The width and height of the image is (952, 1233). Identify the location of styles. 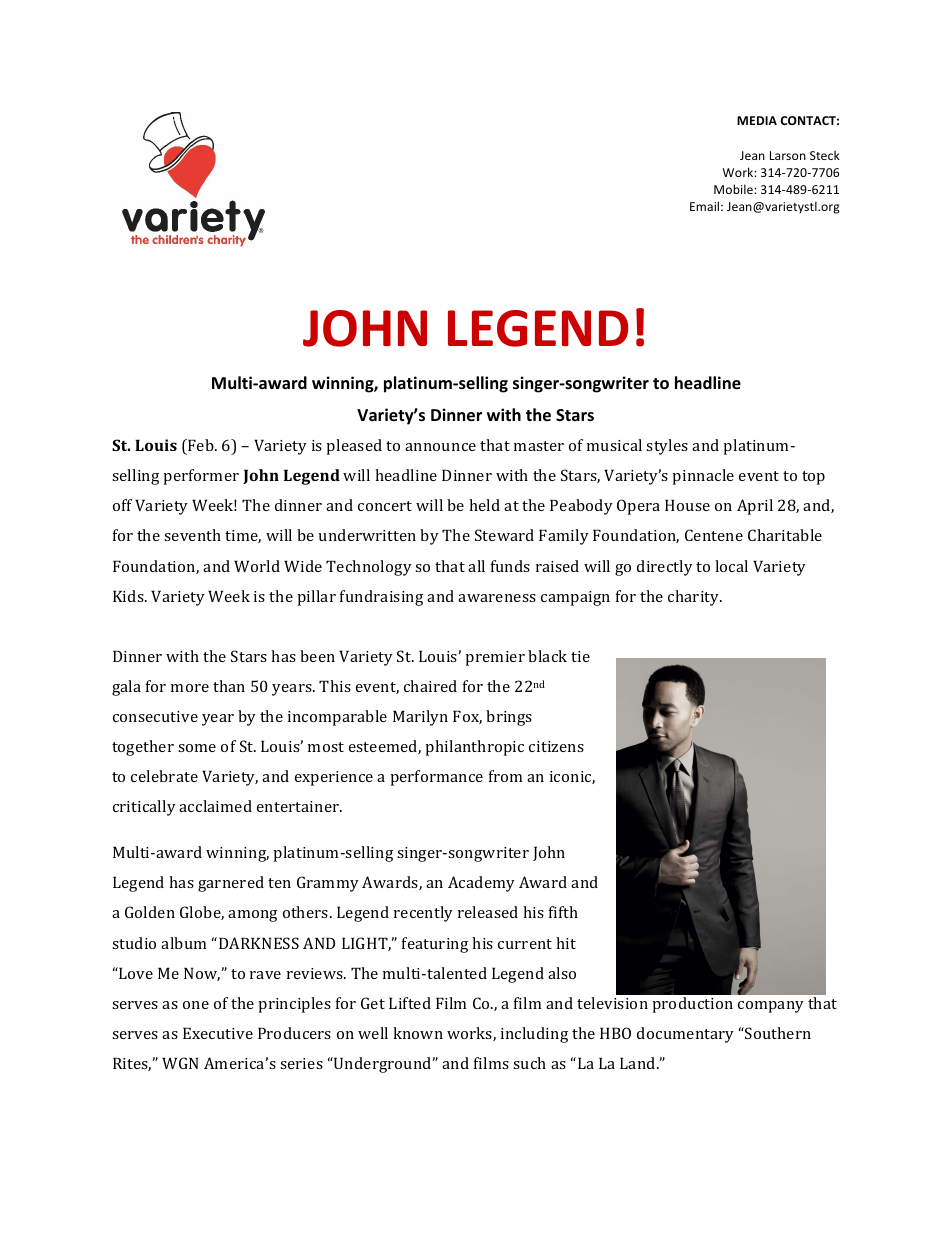
(667, 447).
